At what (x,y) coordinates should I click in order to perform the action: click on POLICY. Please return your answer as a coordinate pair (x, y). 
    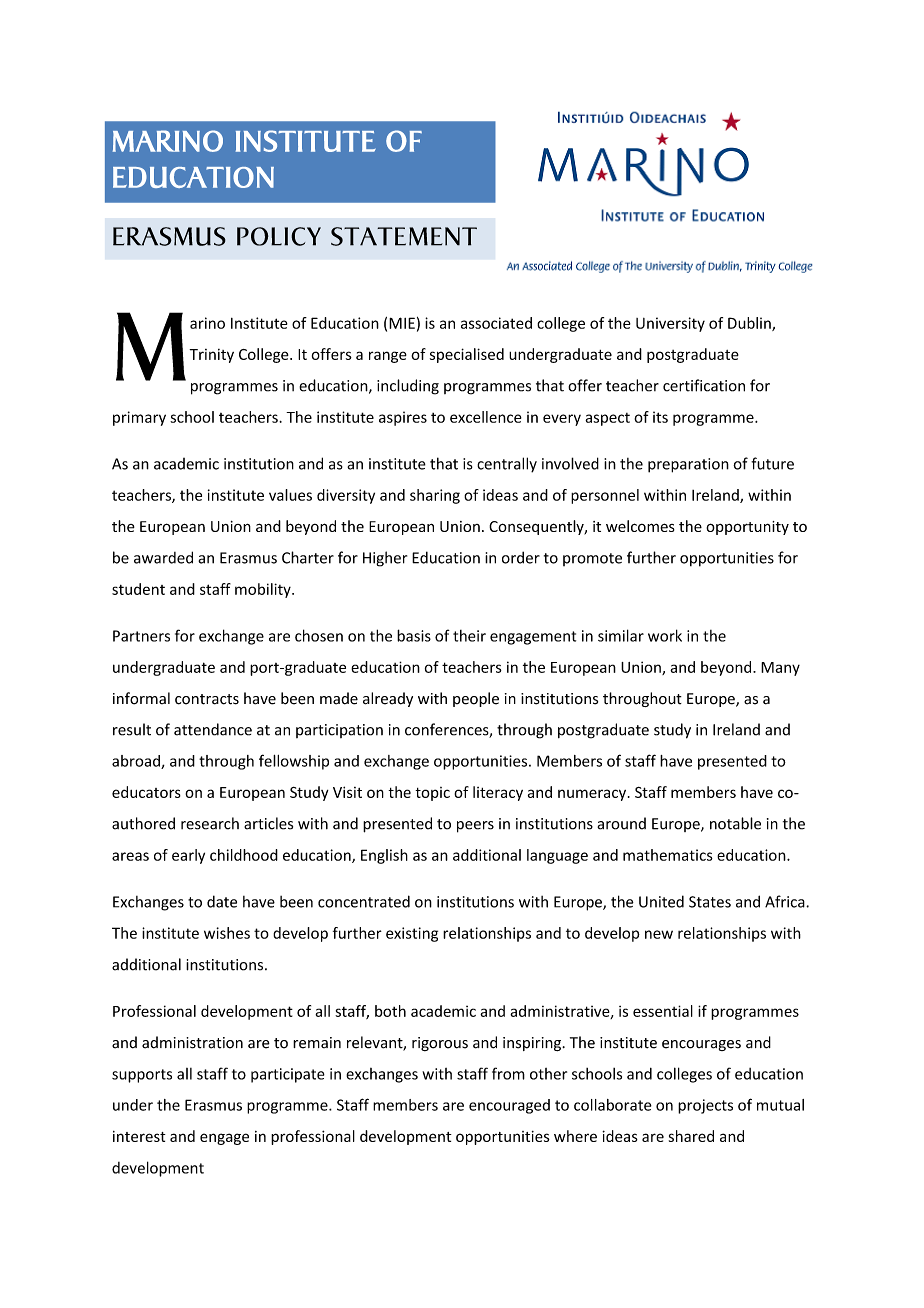
    Looking at the image, I should click on (279, 236).
